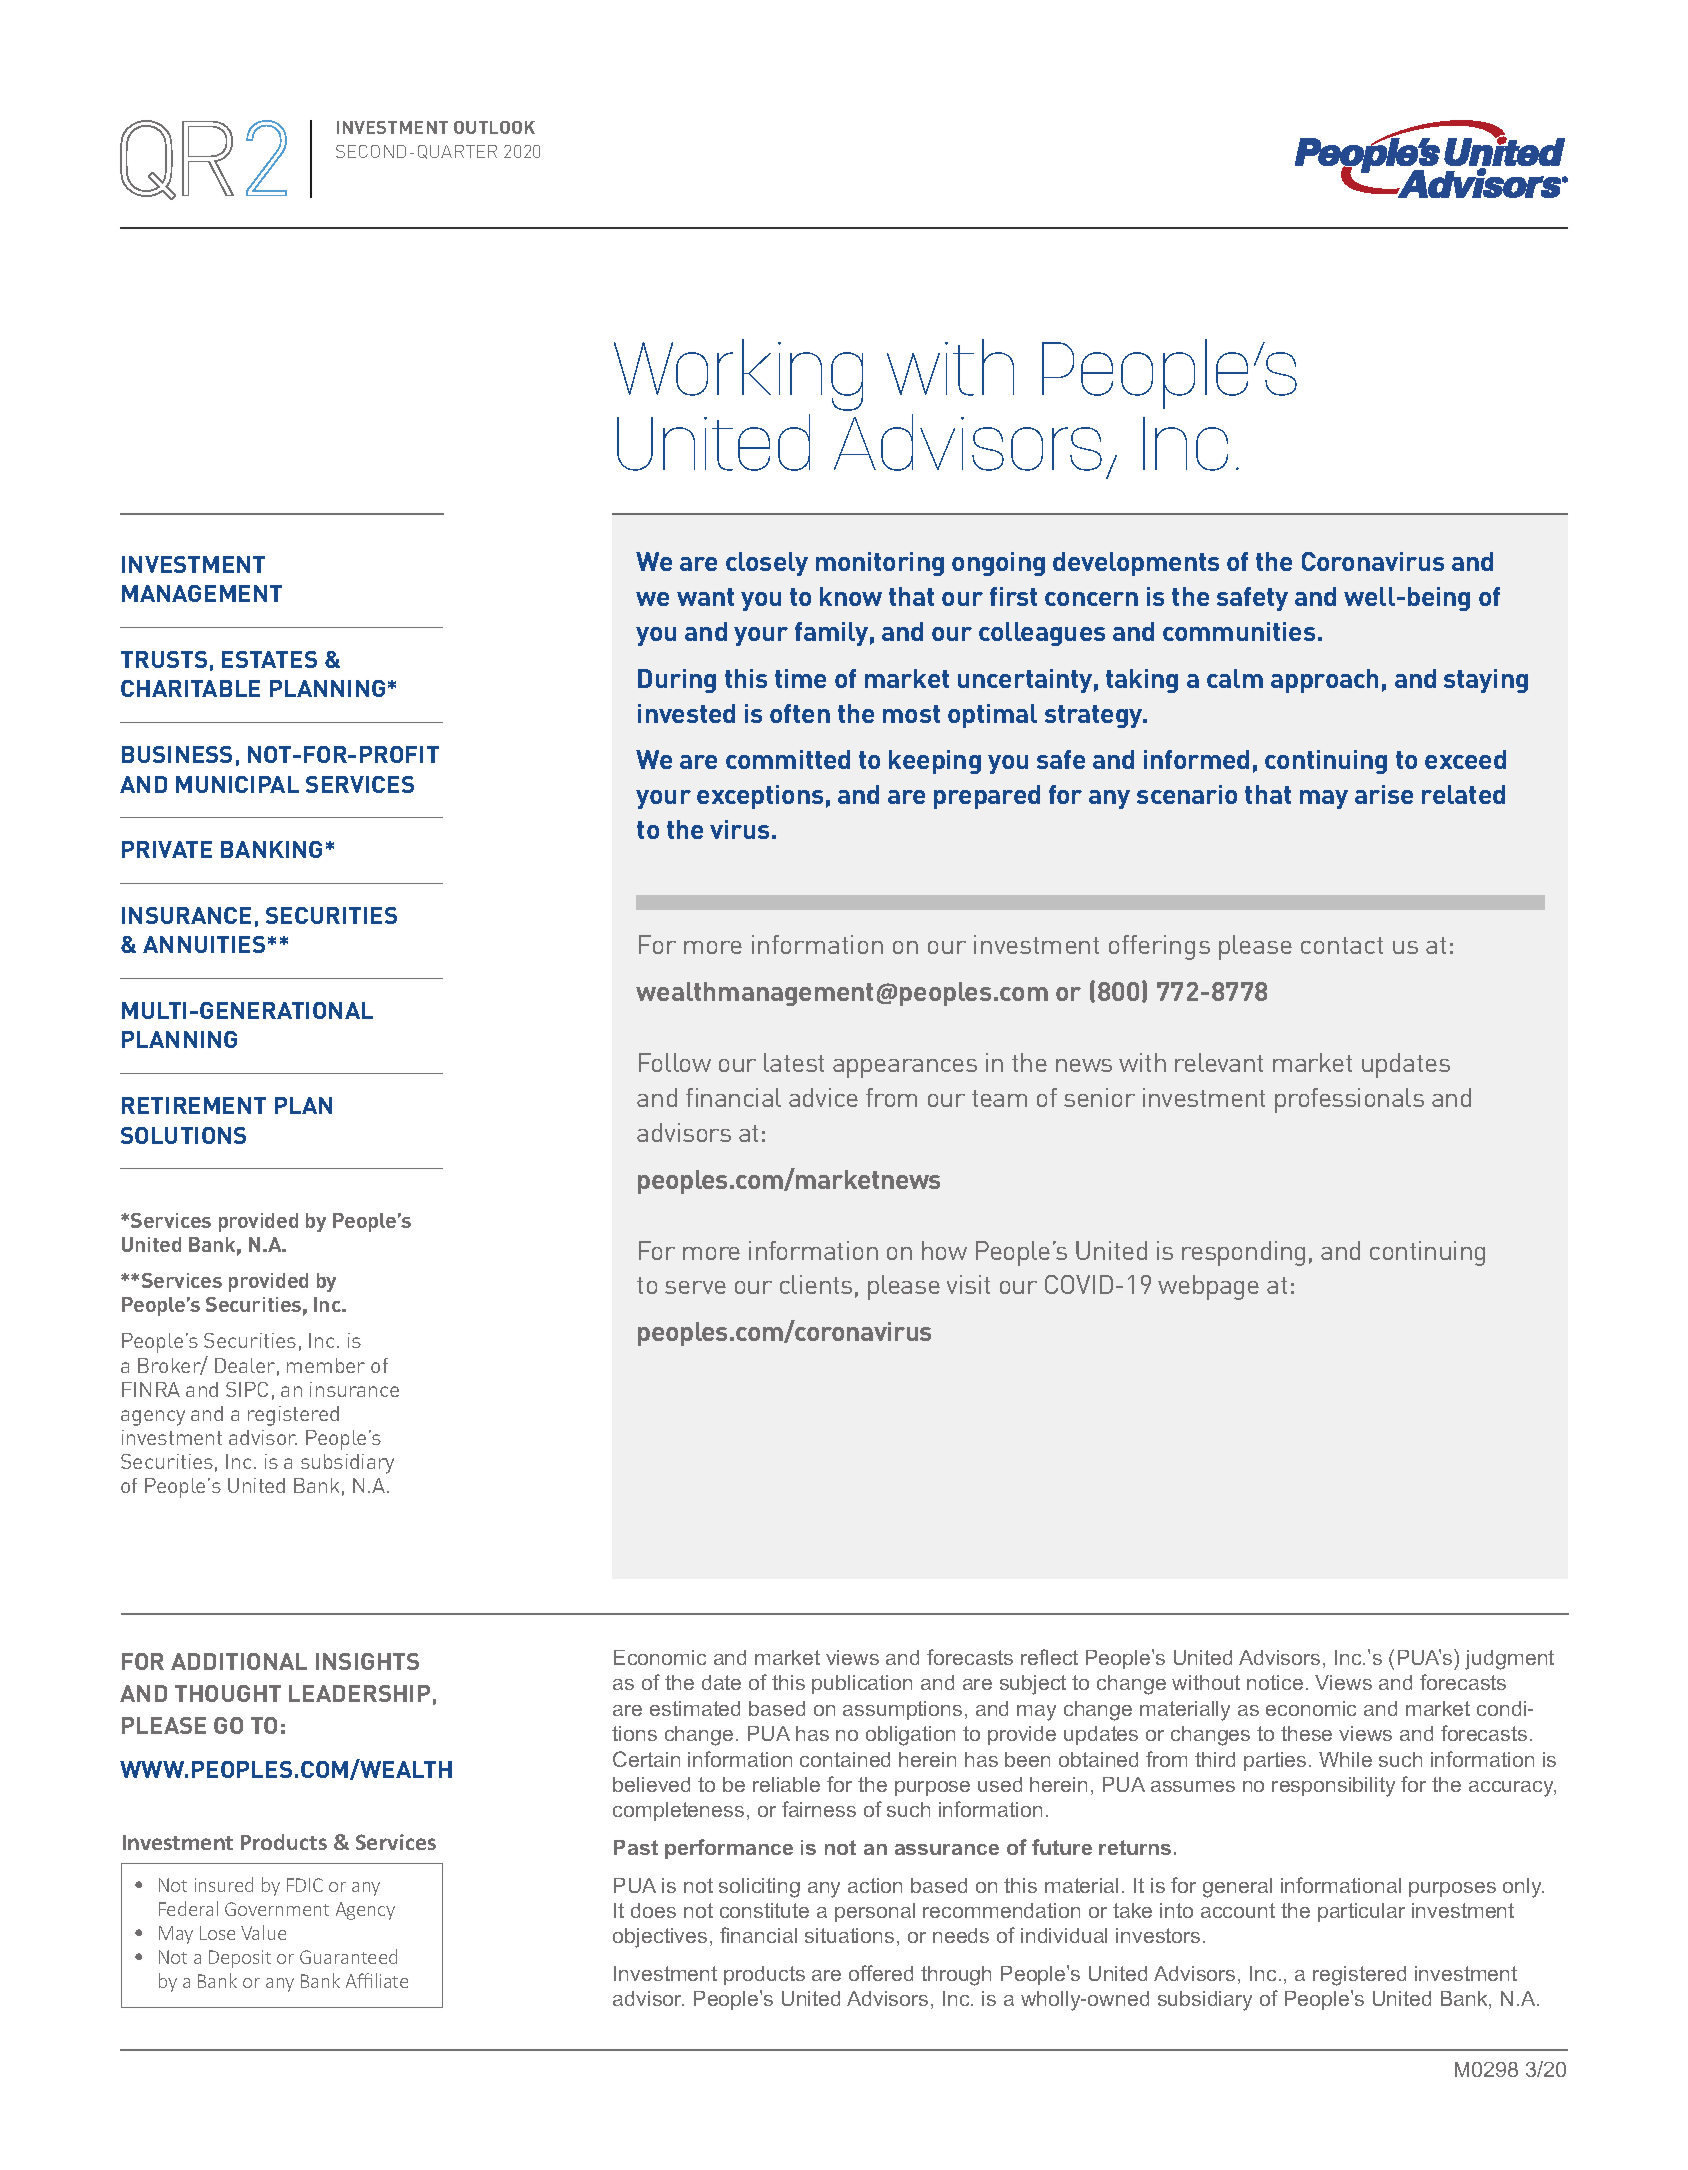 Image resolution: width=1688 pixels, height=2170 pixels. Describe the element at coordinates (263, 1932) in the screenshot. I see `Value` at that location.
